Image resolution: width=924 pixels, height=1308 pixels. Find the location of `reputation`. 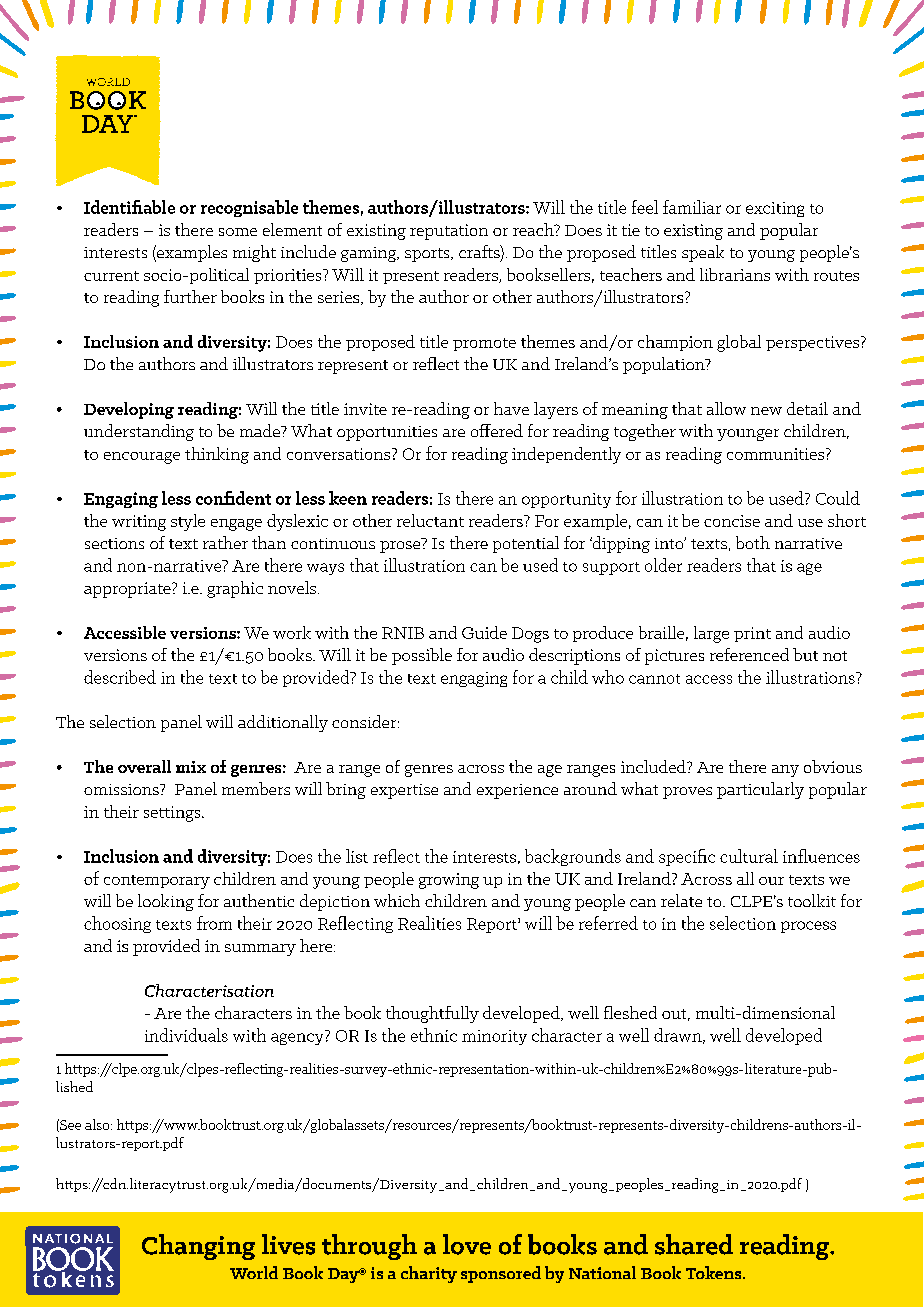

reputation is located at coordinates (449, 232).
